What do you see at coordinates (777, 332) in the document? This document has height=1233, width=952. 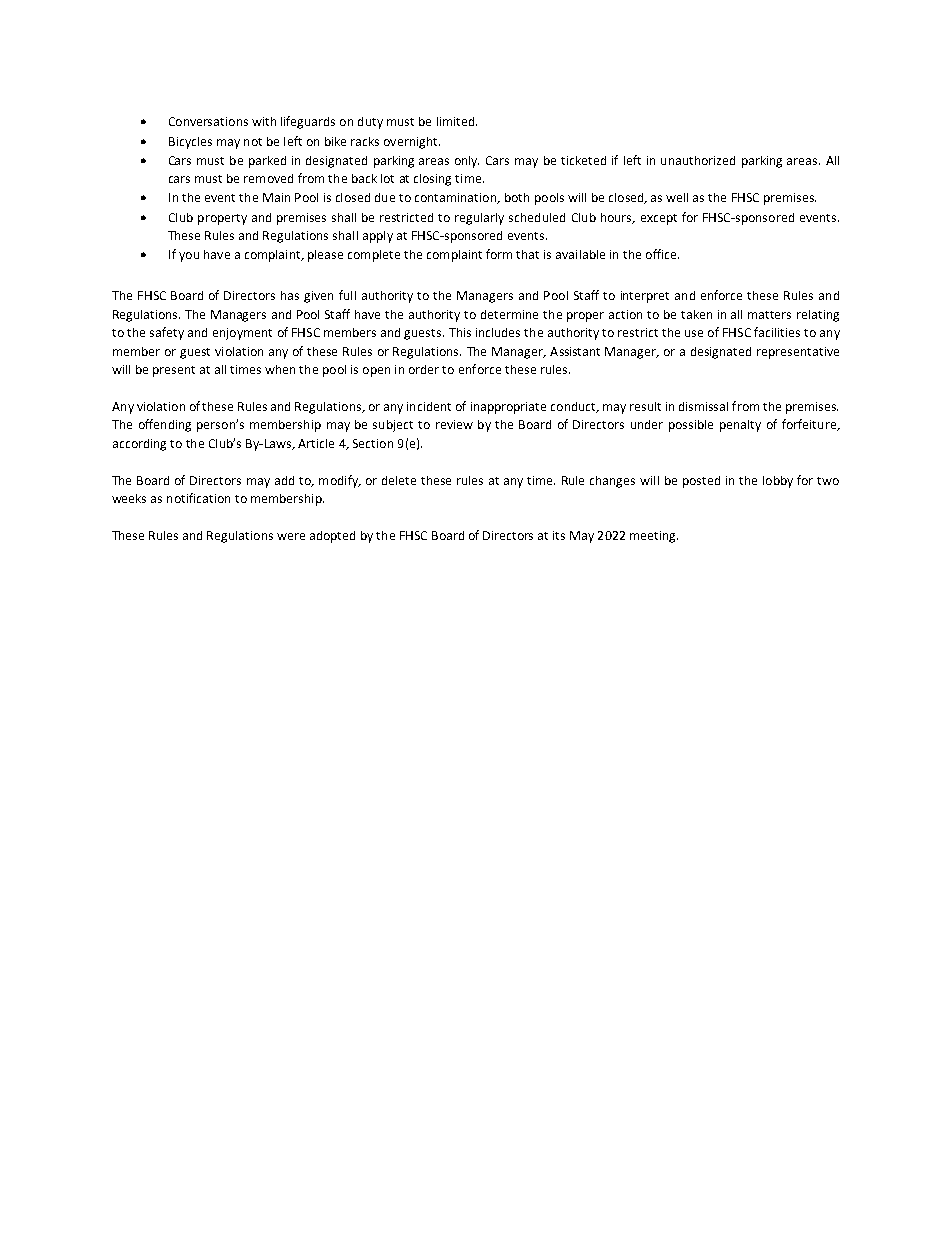 I see `facilities` at bounding box center [777, 332].
